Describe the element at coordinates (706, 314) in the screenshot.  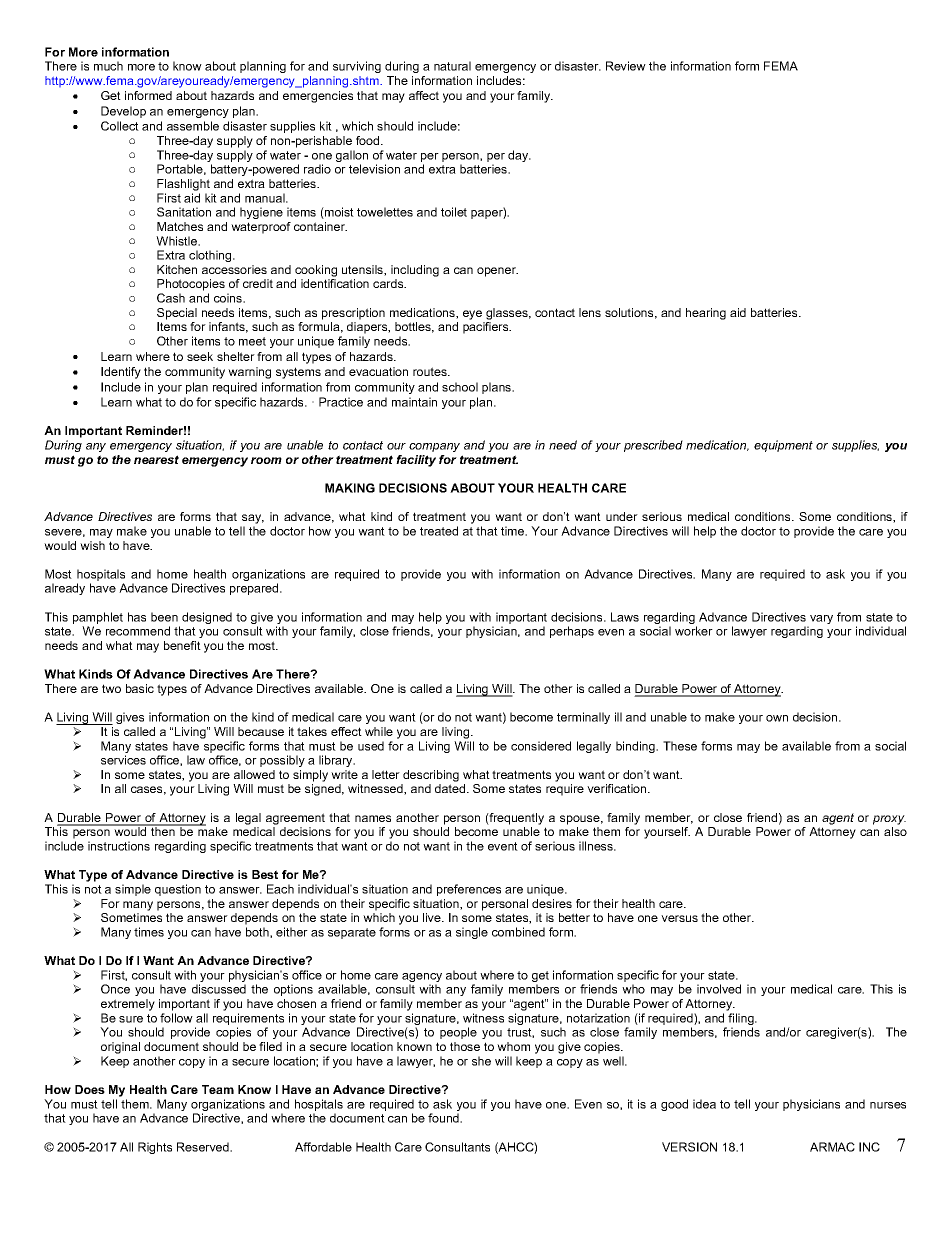
I see `hearing` at that location.
